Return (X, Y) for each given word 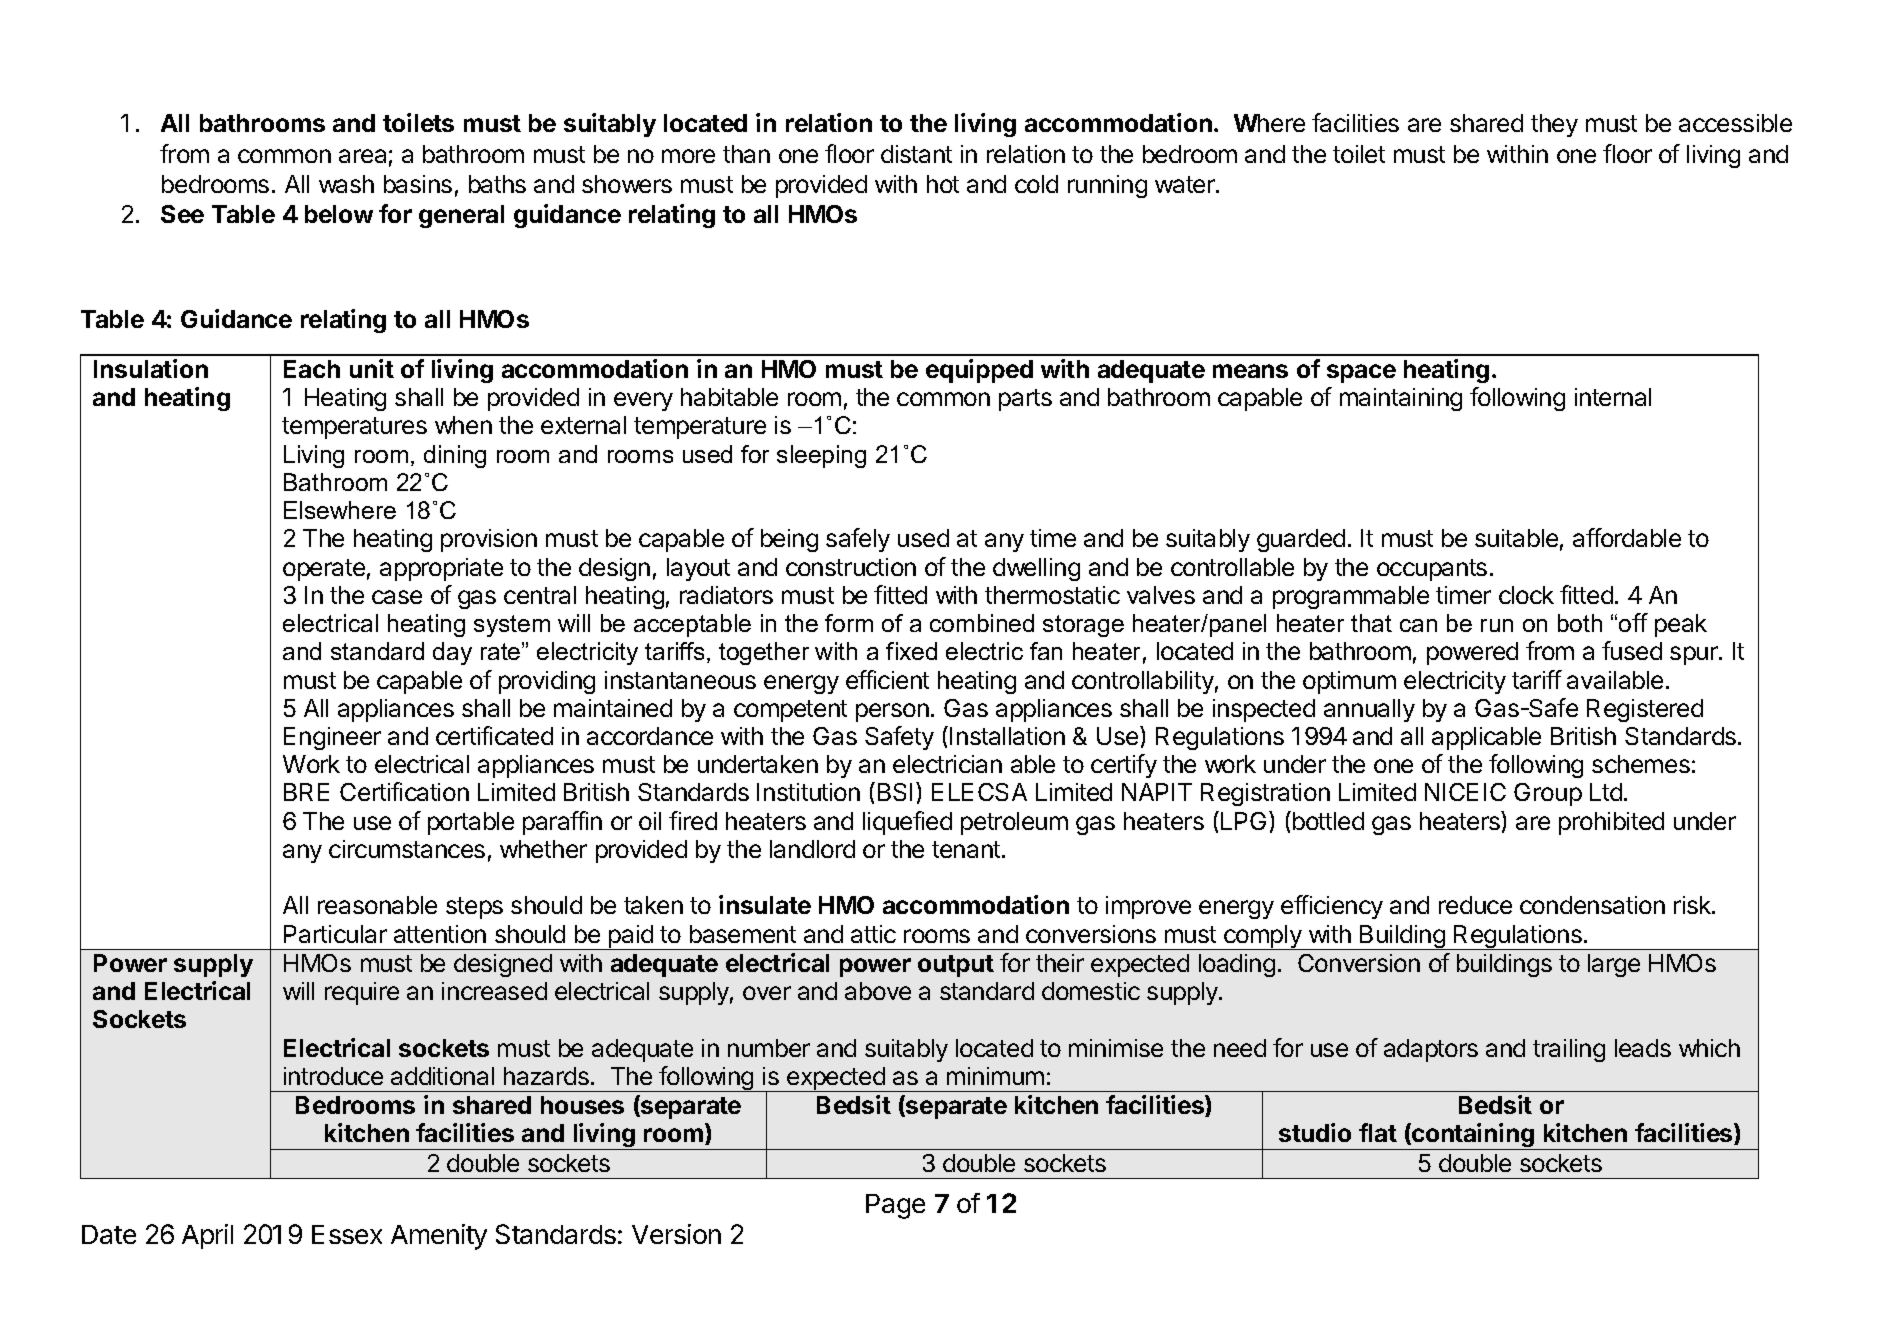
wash (346, 184)
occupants (1432, 570)
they (1554, 125)
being (789, 540)
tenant (967, 849)
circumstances (407, 849)
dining (455, 456)
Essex (347, 1234)
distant (916, 154)
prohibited (1611, 823)
